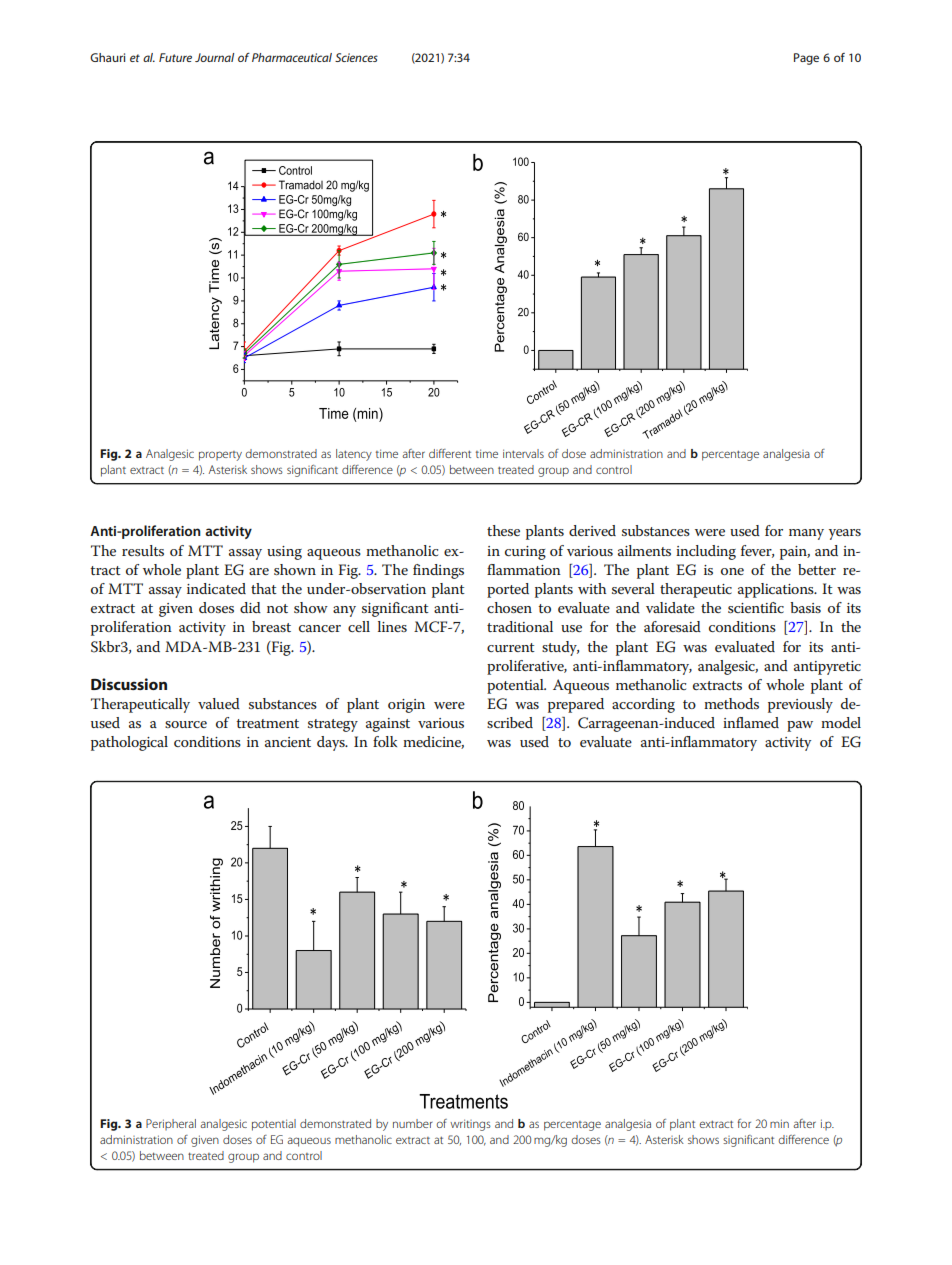 This screenshot has width=952, height=1265. Describe the element at coordinates (800, 726) in the screenshot. I see `paw` at that location.
